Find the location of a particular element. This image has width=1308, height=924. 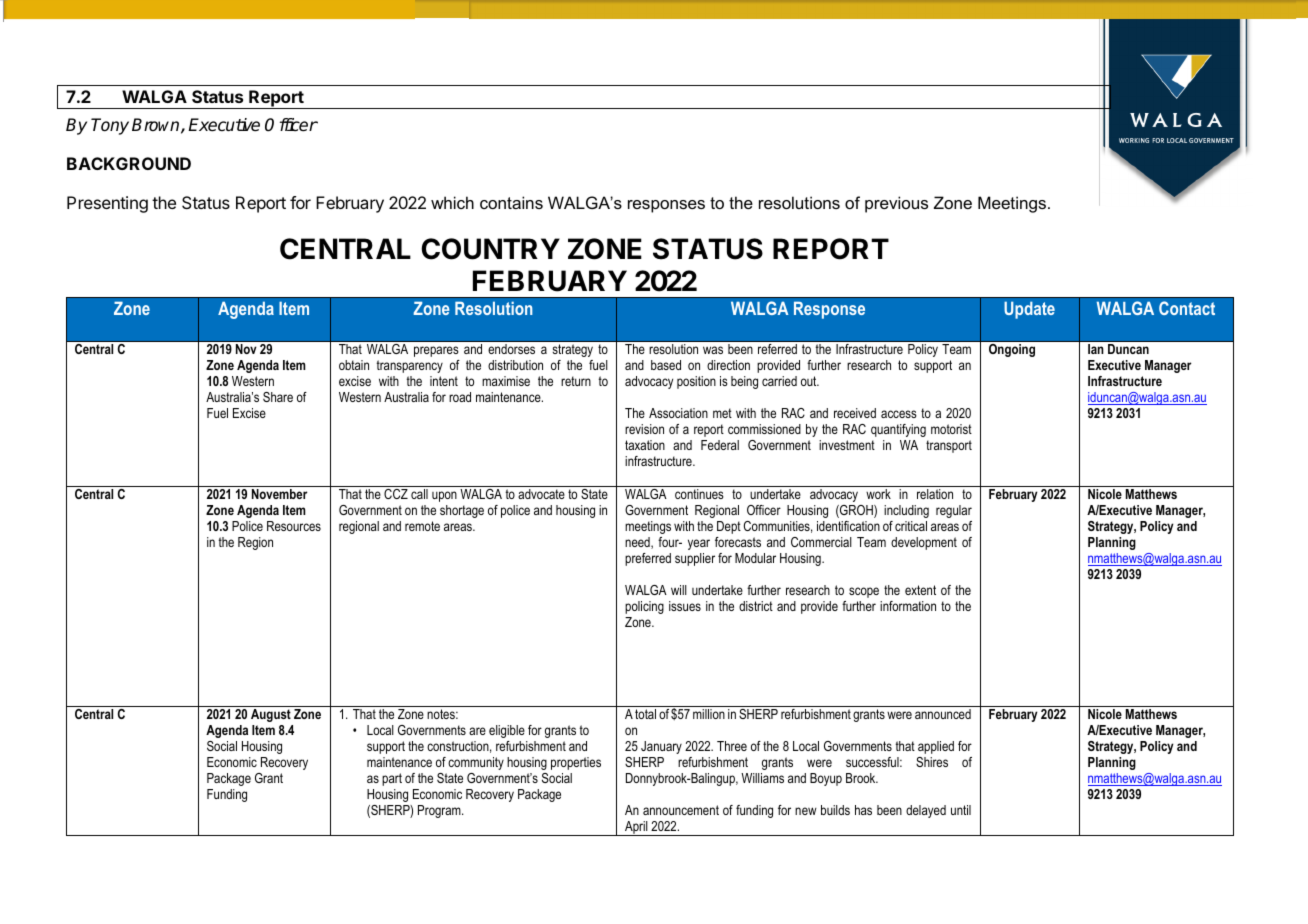

BACKGROUND is located at coordinates (129, 163).
